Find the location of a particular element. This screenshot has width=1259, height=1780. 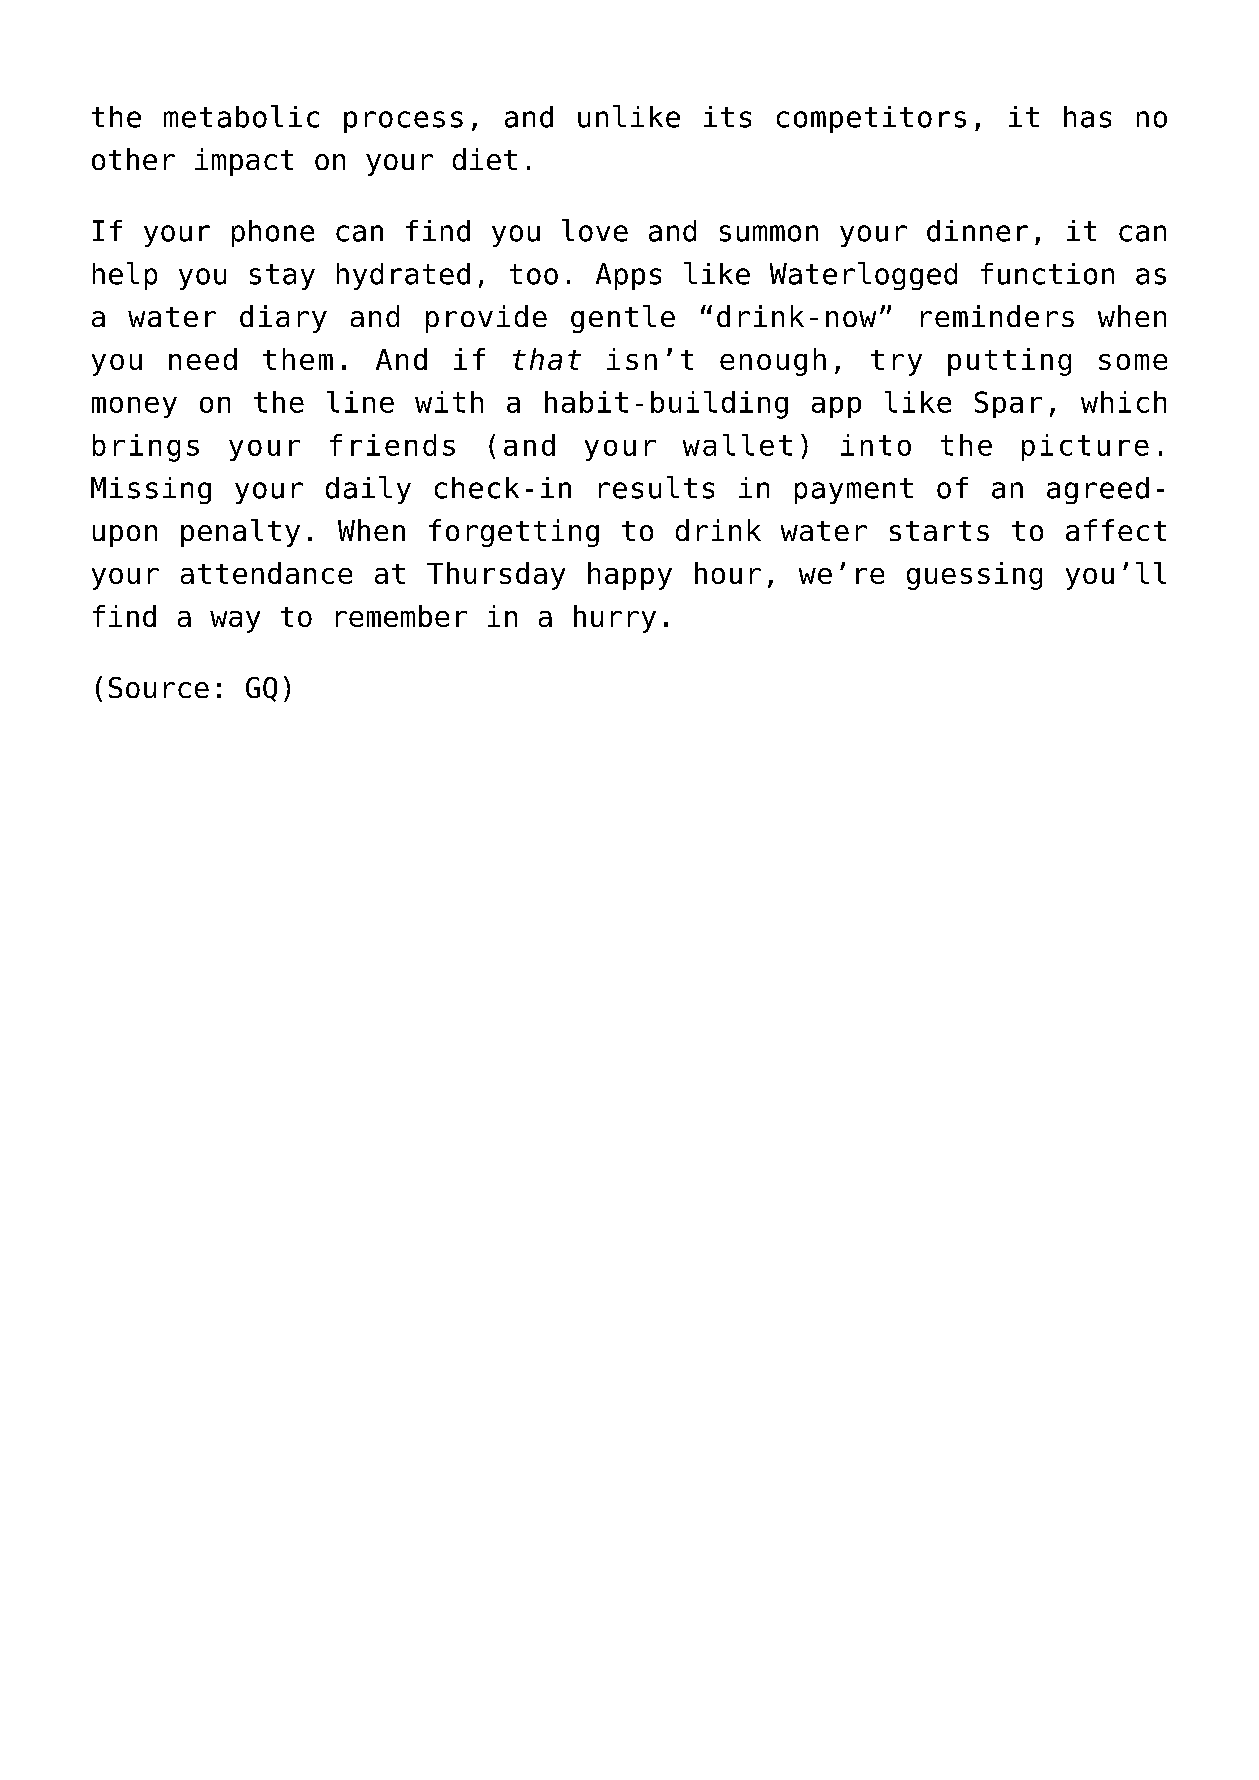

its is located at coordinates (727, 117).
